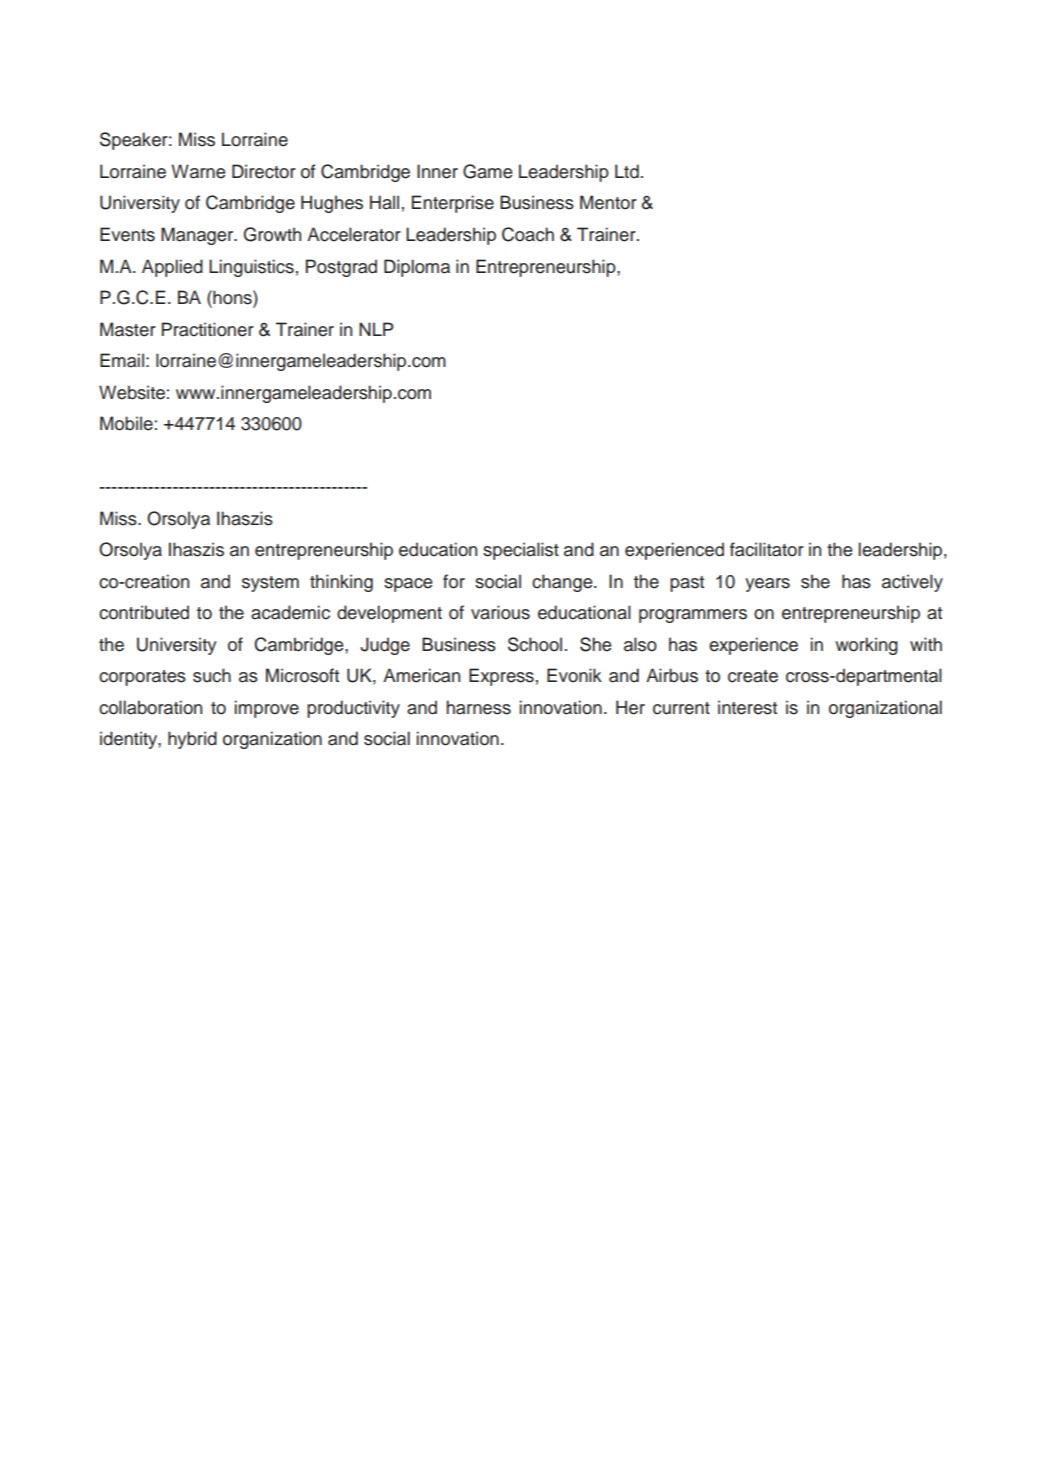 This document has height=1474, width=1042. I want to click on Email, so click(122, 360).
